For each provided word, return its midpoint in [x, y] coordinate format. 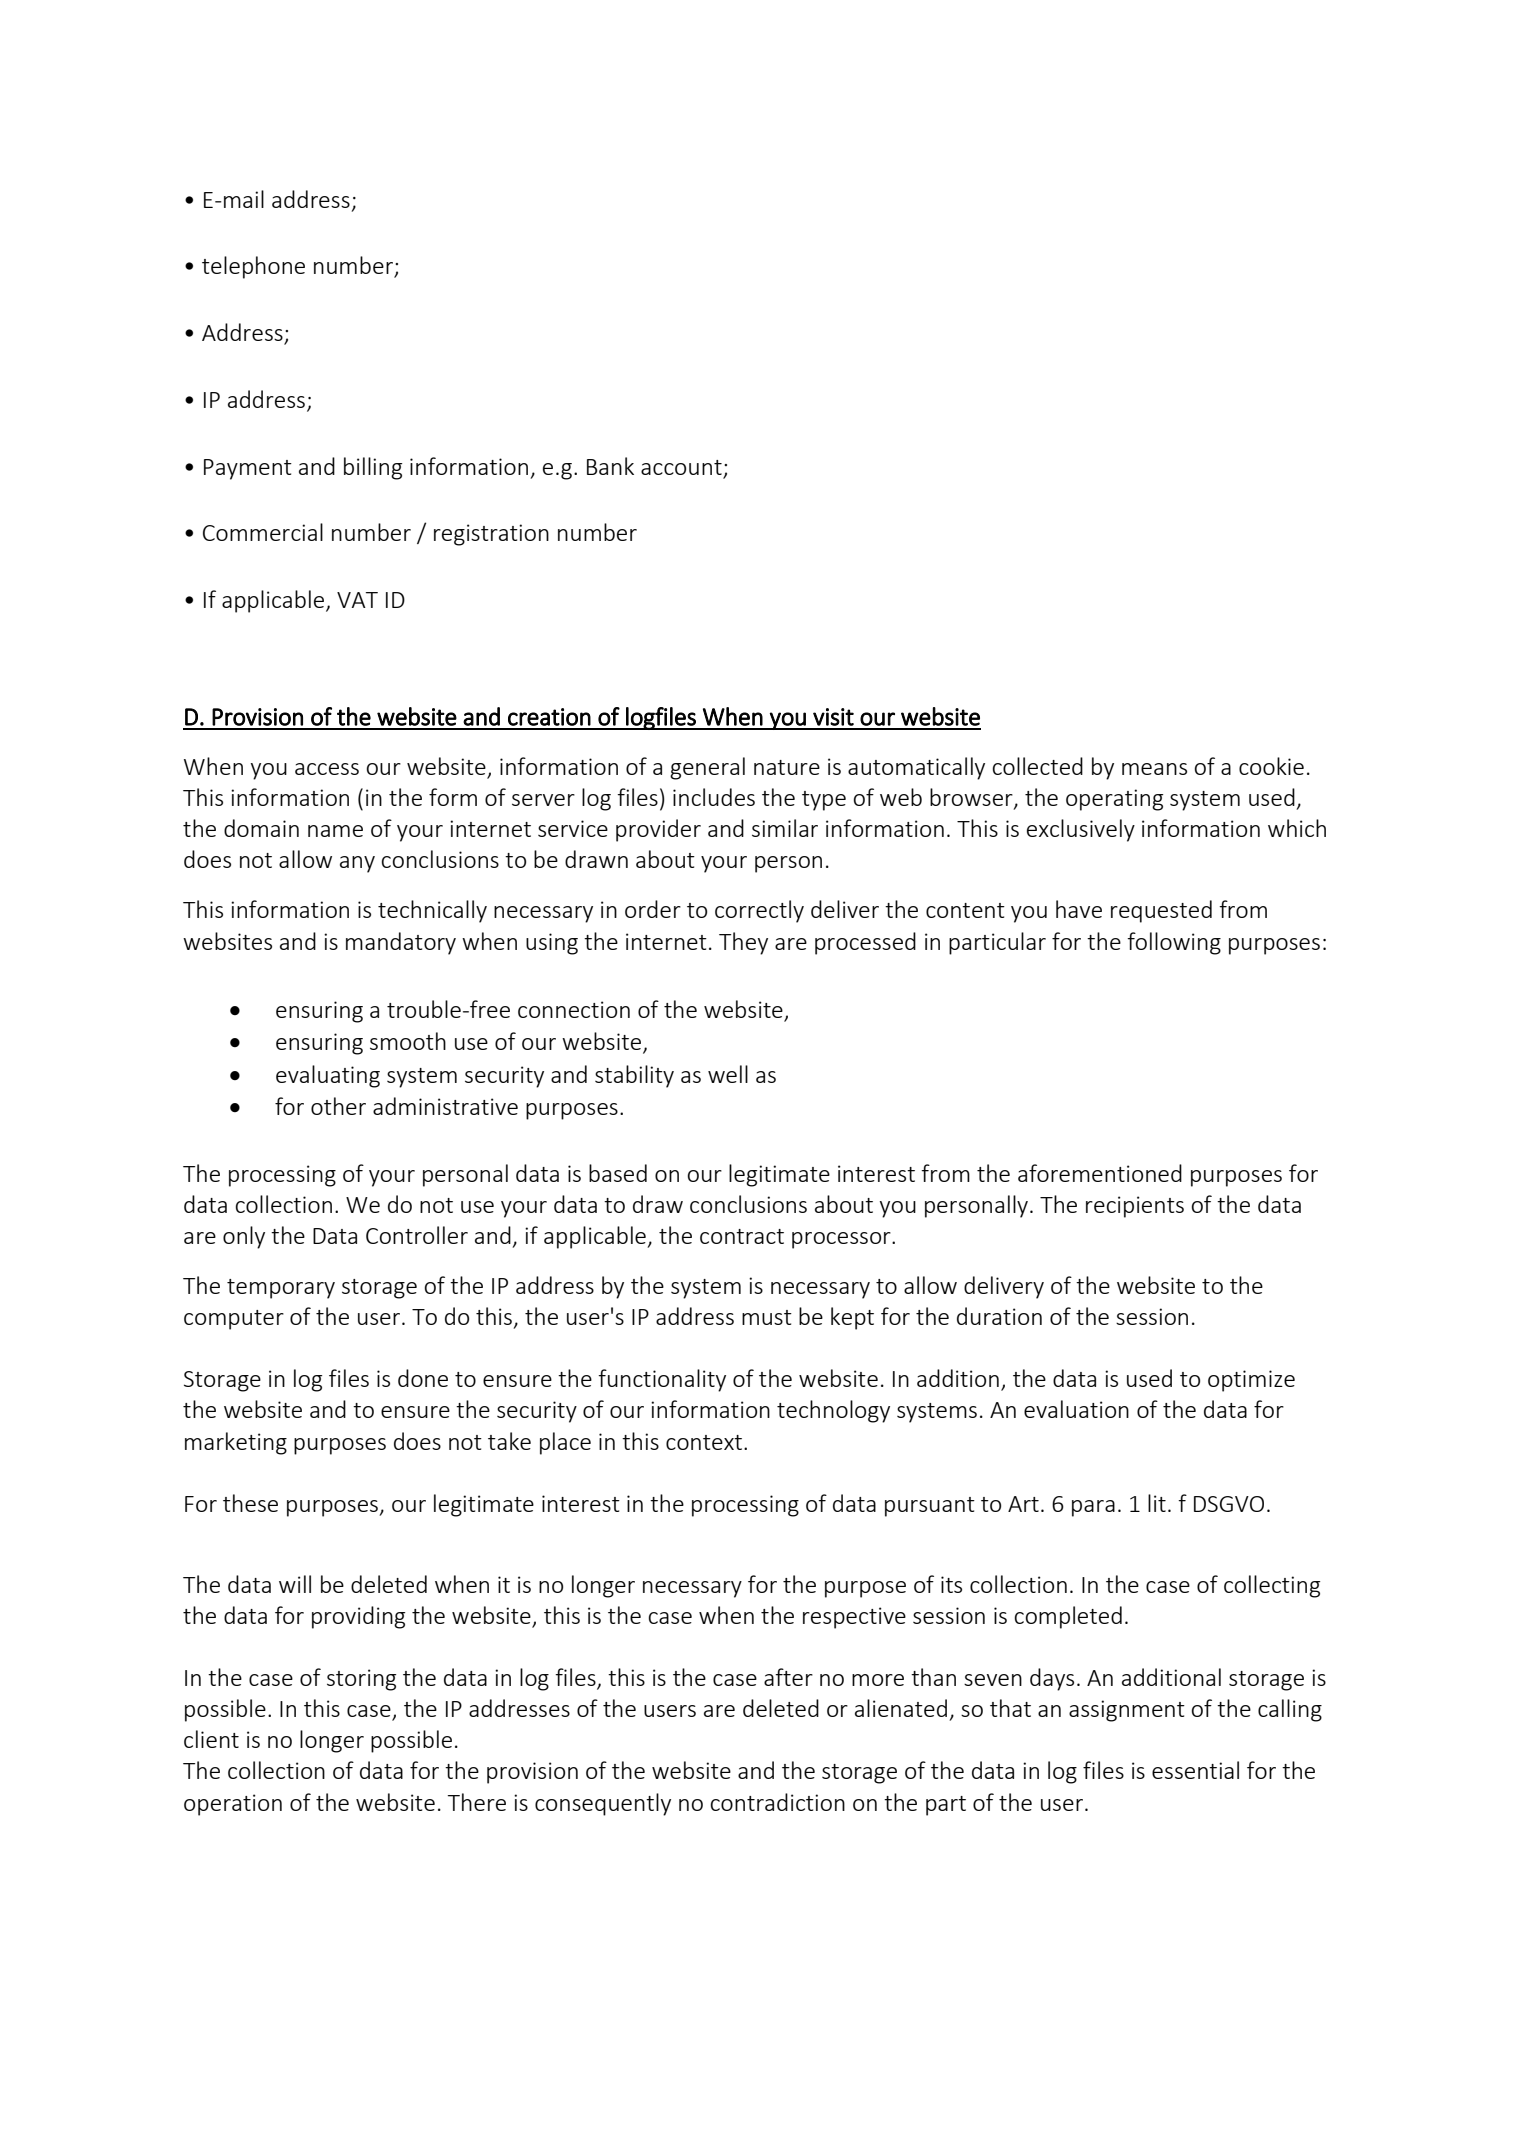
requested [1161, 911]
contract [742, 1236]
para [1093, 1508]
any [357, 864]
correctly [759, 911]
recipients [1135, 1207]
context [704, 1442]
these [250, 1503]
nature [787, 767]
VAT [357, 600]
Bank [610, 466]
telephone [253, 267]
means [1154, 769]
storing [361, 1680]
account [681, 467]
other [338, 1106]
